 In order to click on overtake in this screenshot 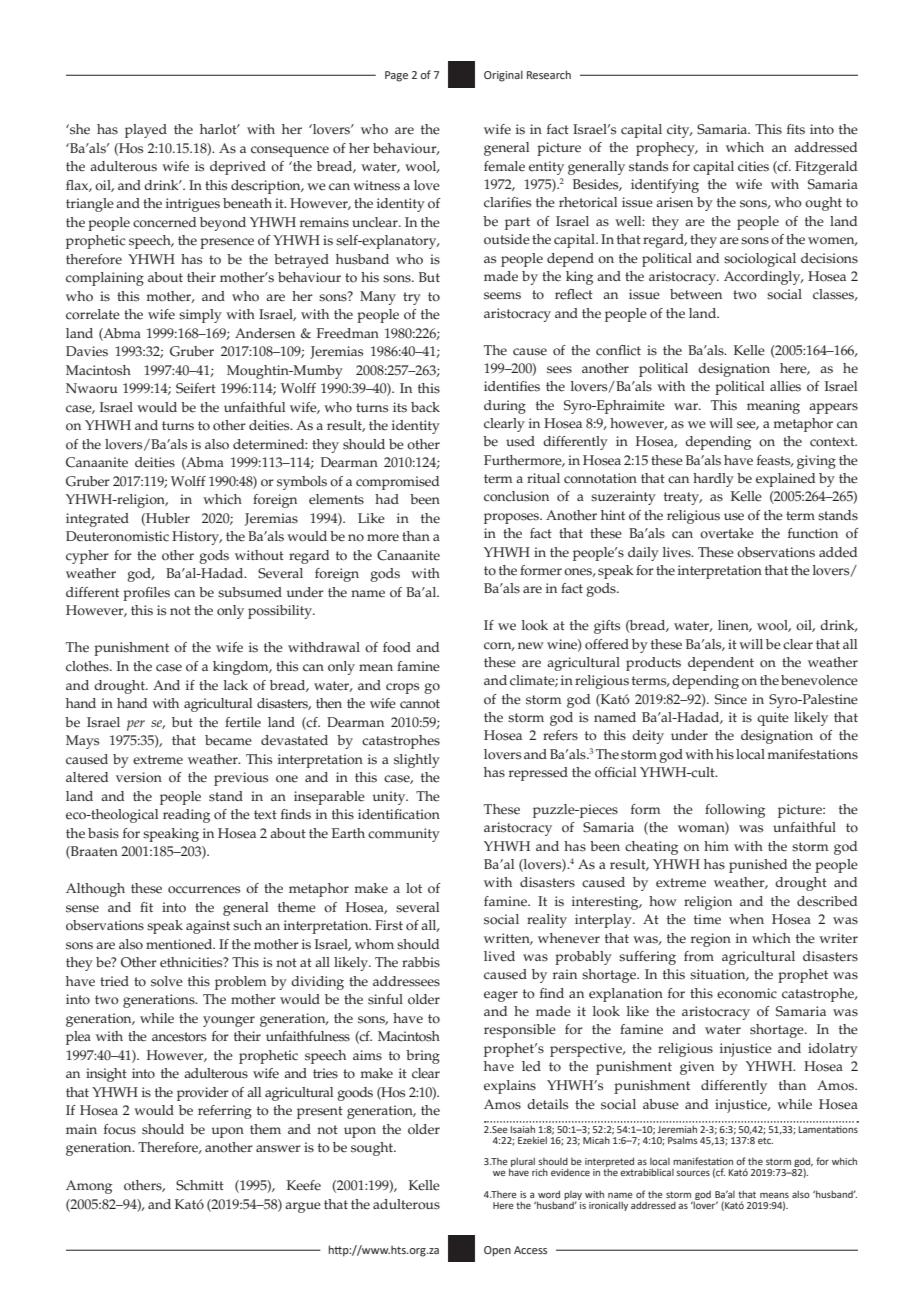, I will do `click(727, 533)`.
